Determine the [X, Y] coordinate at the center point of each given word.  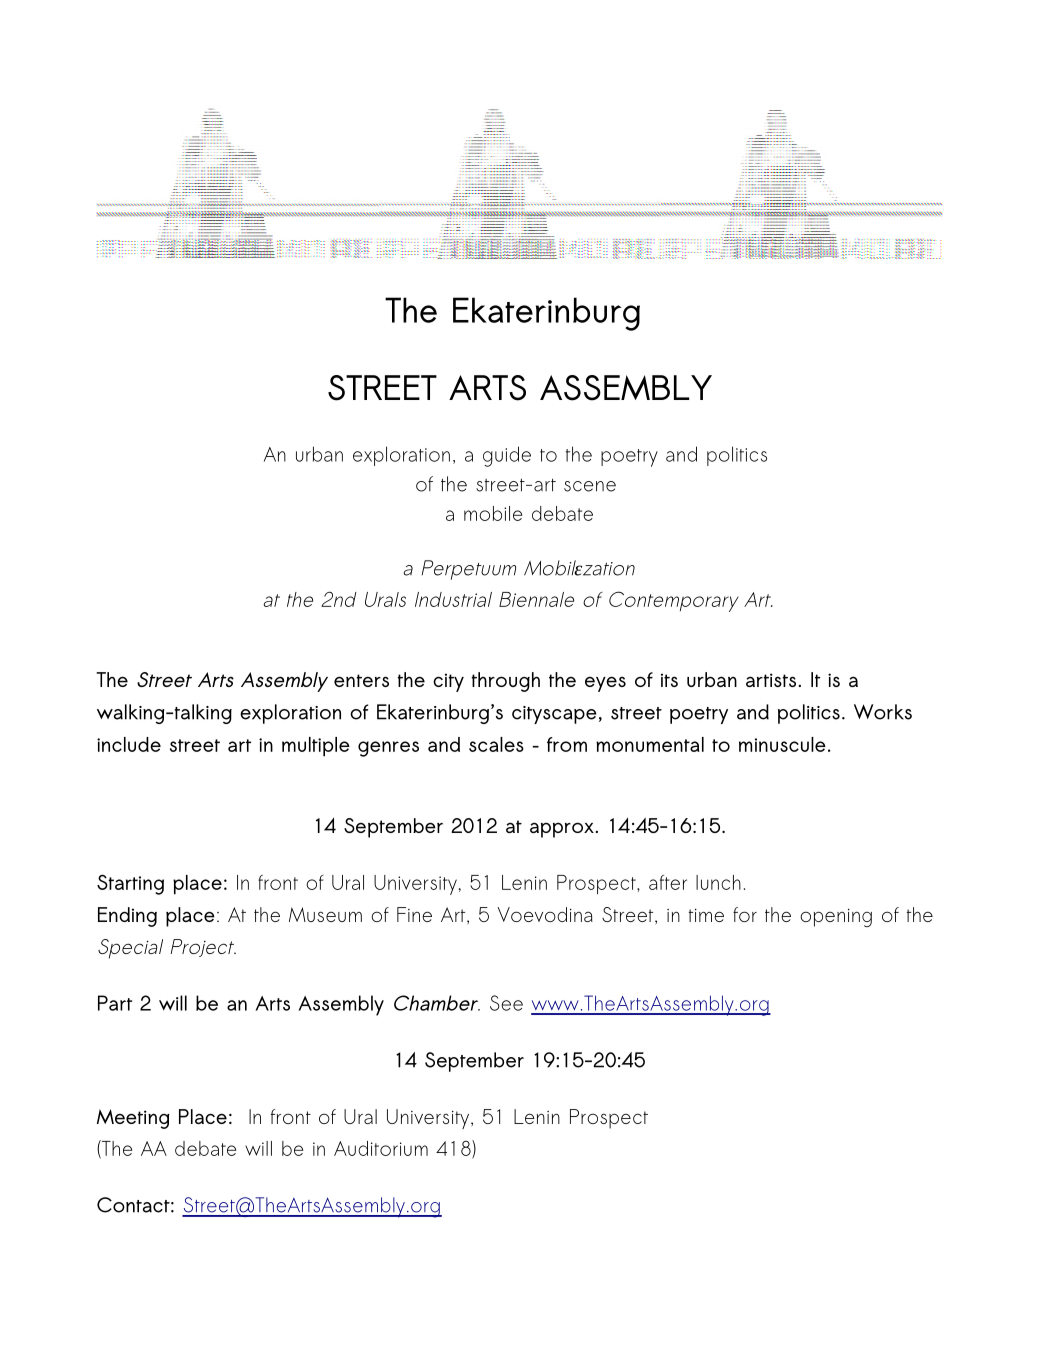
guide [507, 456]
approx [562, 830]
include [129, 744]
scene [590, 486]
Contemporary [674, 601]
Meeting [133, 1119]
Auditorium [381, 1148]
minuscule [782, 744]
